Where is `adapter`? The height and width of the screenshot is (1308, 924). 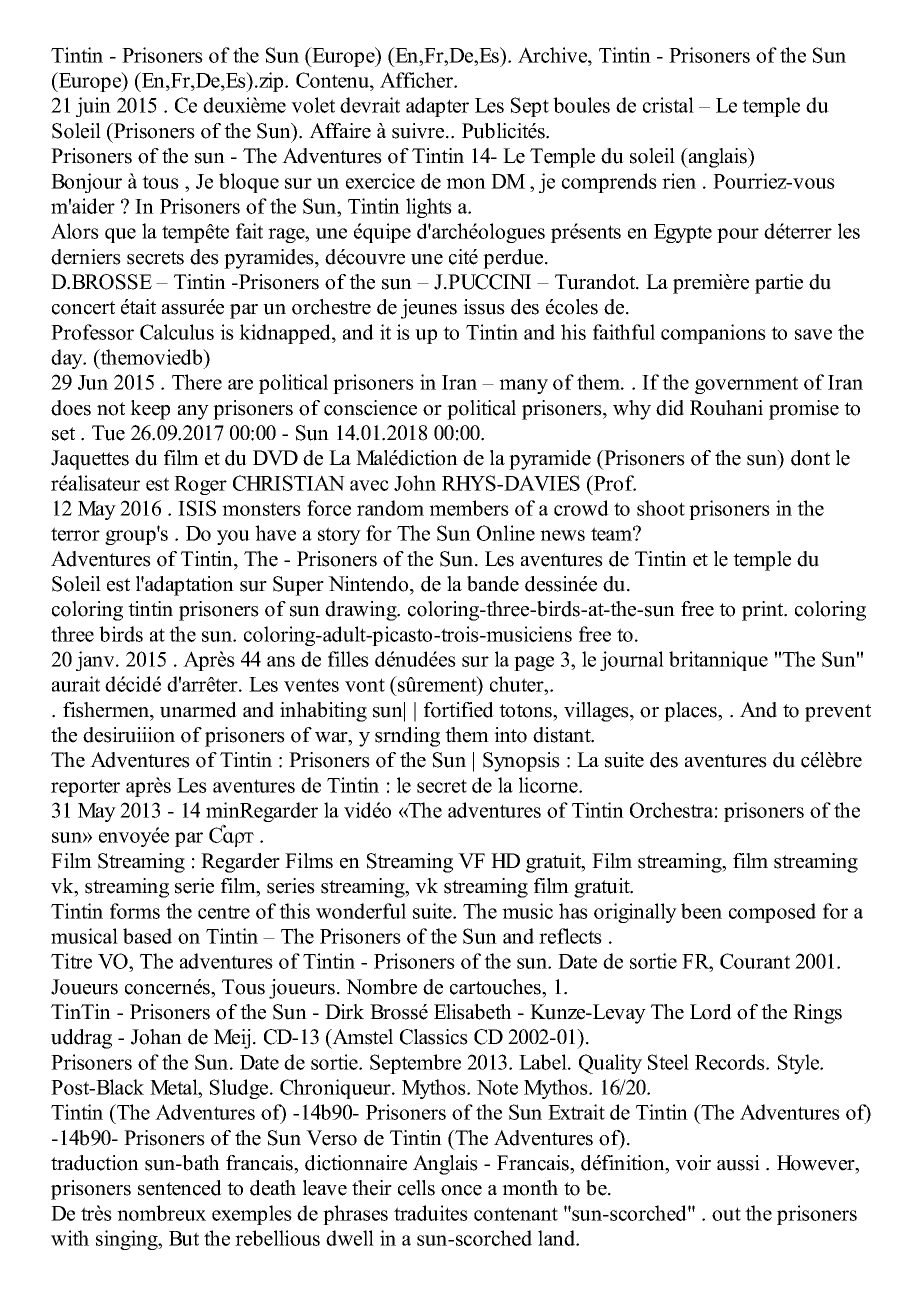
adapter is located at coordinates (437, 107).
